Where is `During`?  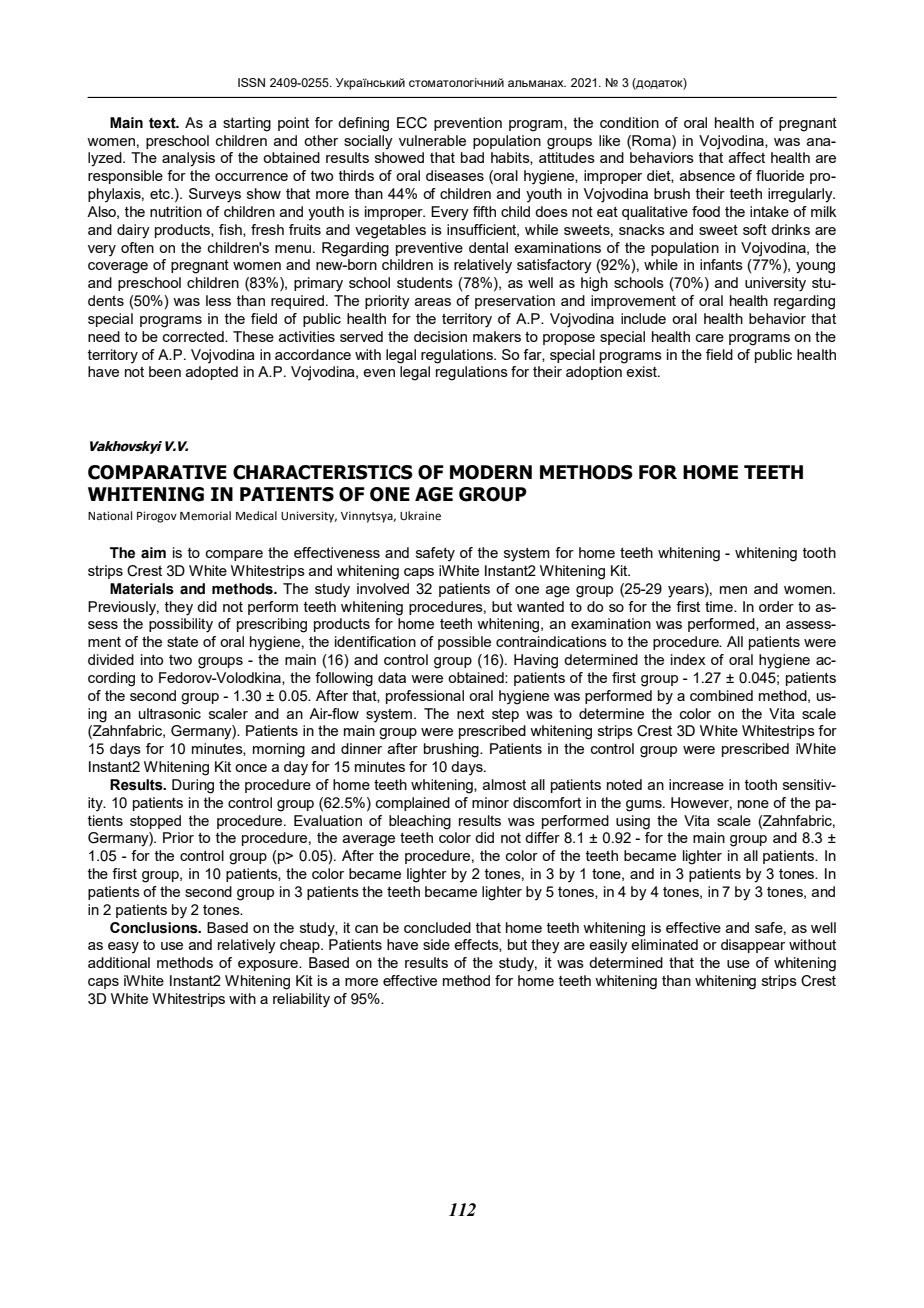
During is located at coordinates (193, 786).
